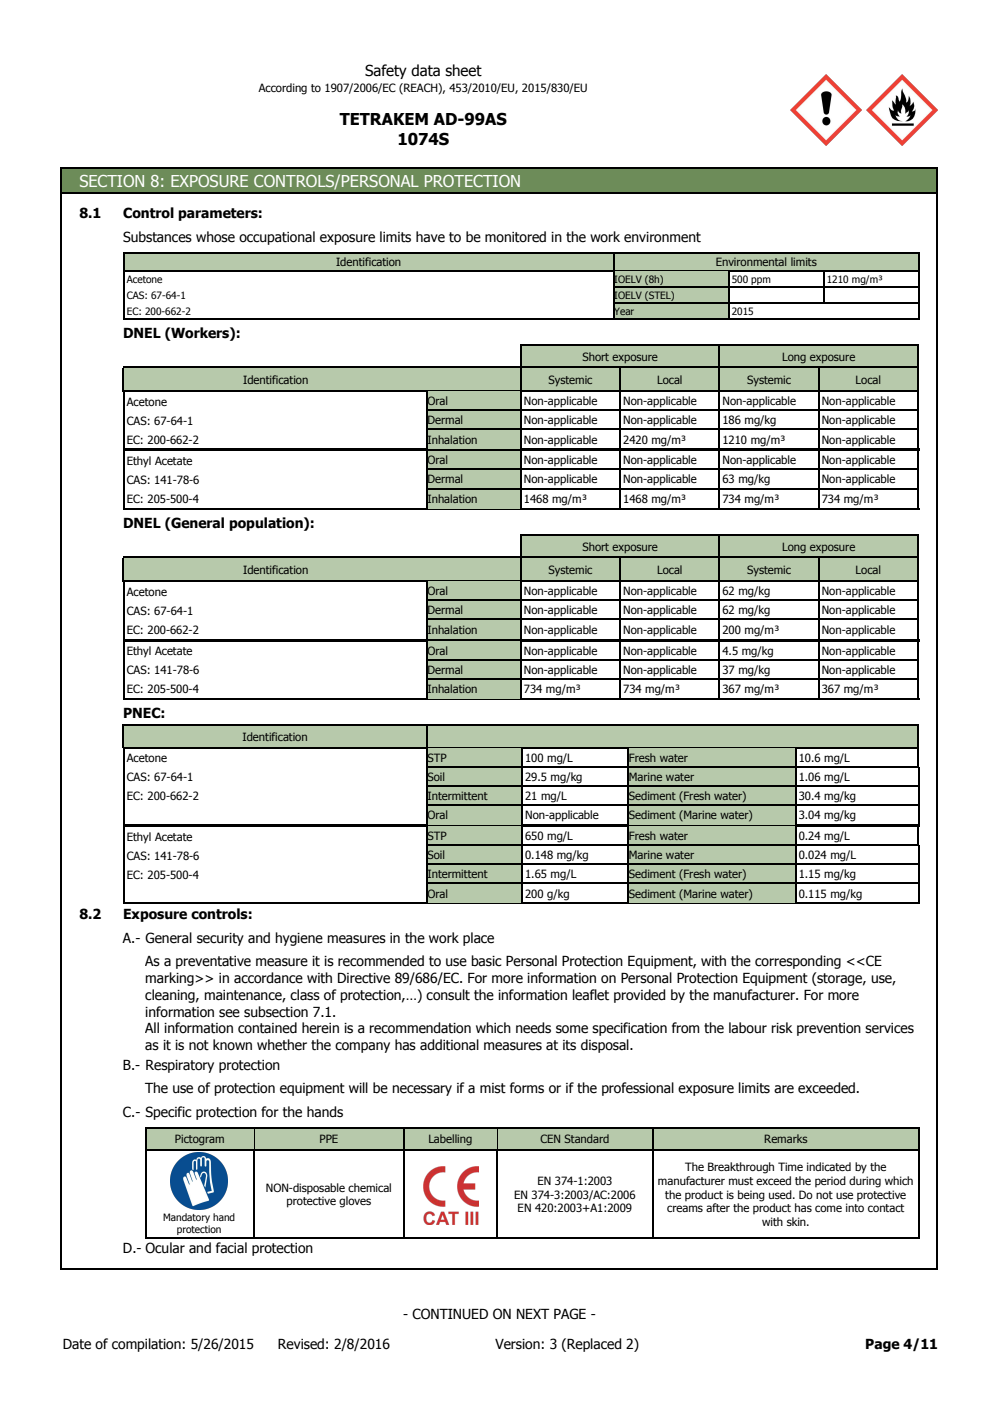  Describe the element at coordinates (798, 962) in the image. I see `corresponding` at that location.
